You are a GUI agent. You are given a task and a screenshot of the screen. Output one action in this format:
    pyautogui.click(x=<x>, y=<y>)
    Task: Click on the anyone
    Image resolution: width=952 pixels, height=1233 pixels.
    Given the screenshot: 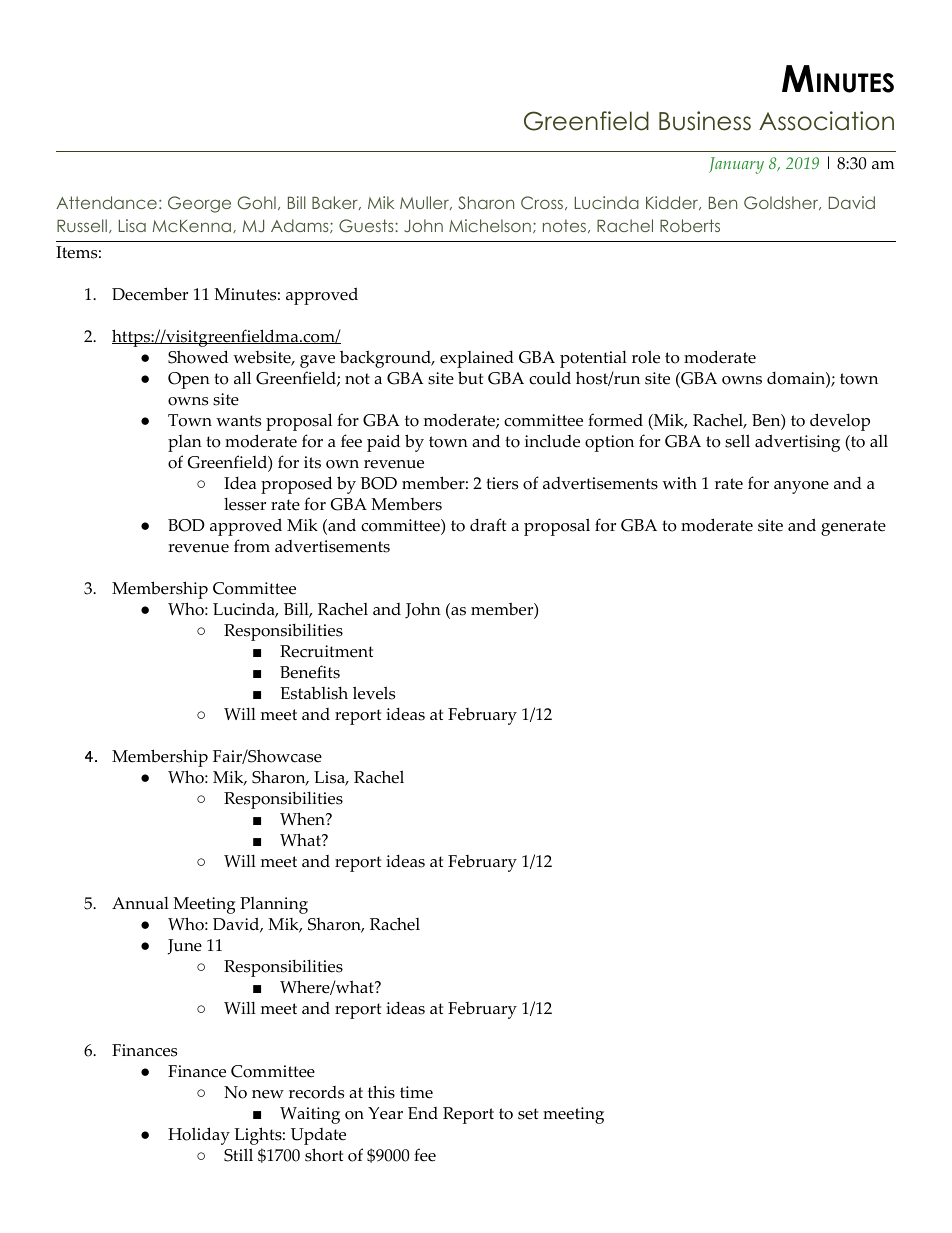 What is the action you would take?
    pyautogui.click(x=801, y=487)
